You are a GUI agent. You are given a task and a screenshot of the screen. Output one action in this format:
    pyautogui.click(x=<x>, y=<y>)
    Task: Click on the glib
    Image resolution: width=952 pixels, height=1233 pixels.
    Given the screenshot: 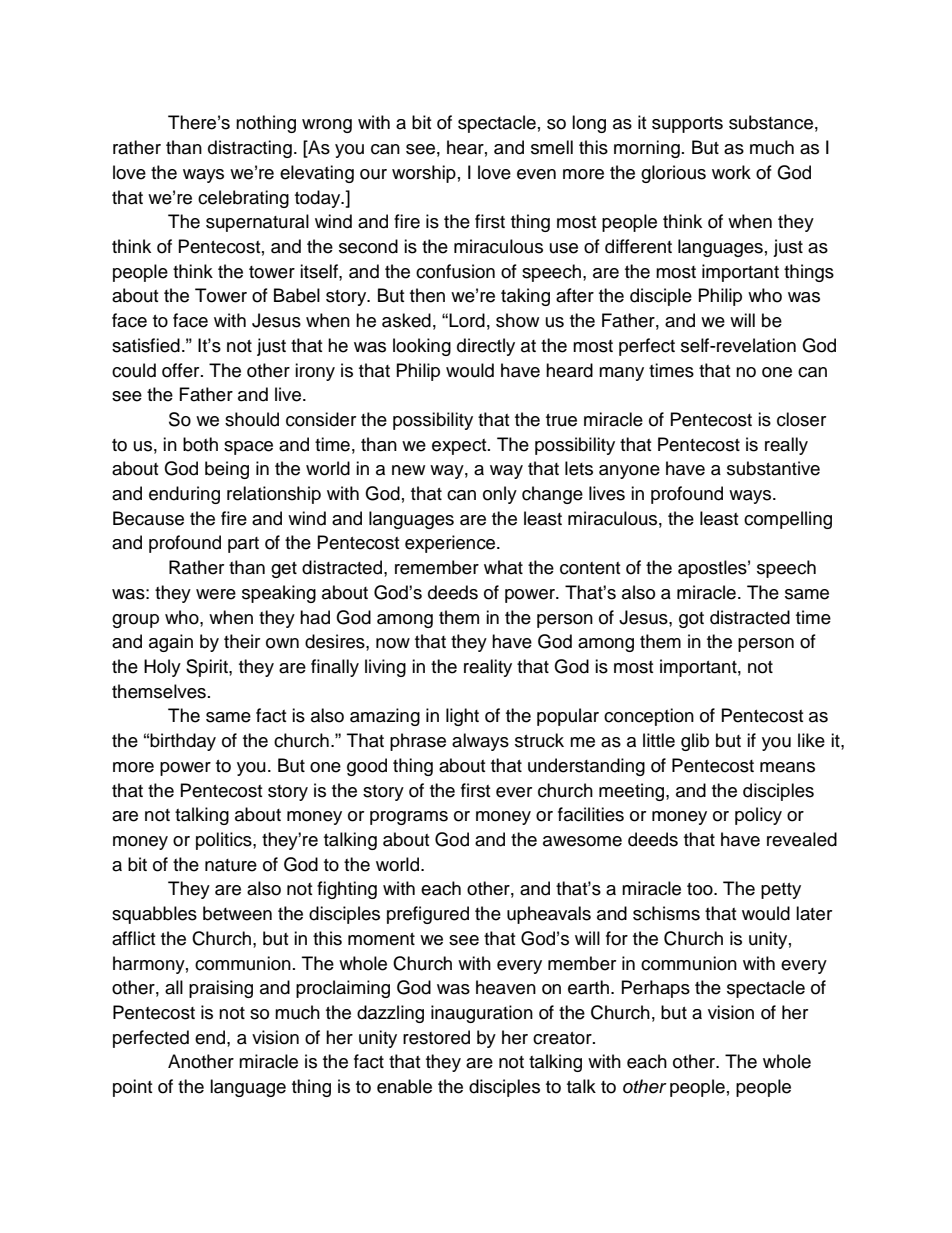 What is the action you would take?
    pyautogui.click(x=695, y=742)
